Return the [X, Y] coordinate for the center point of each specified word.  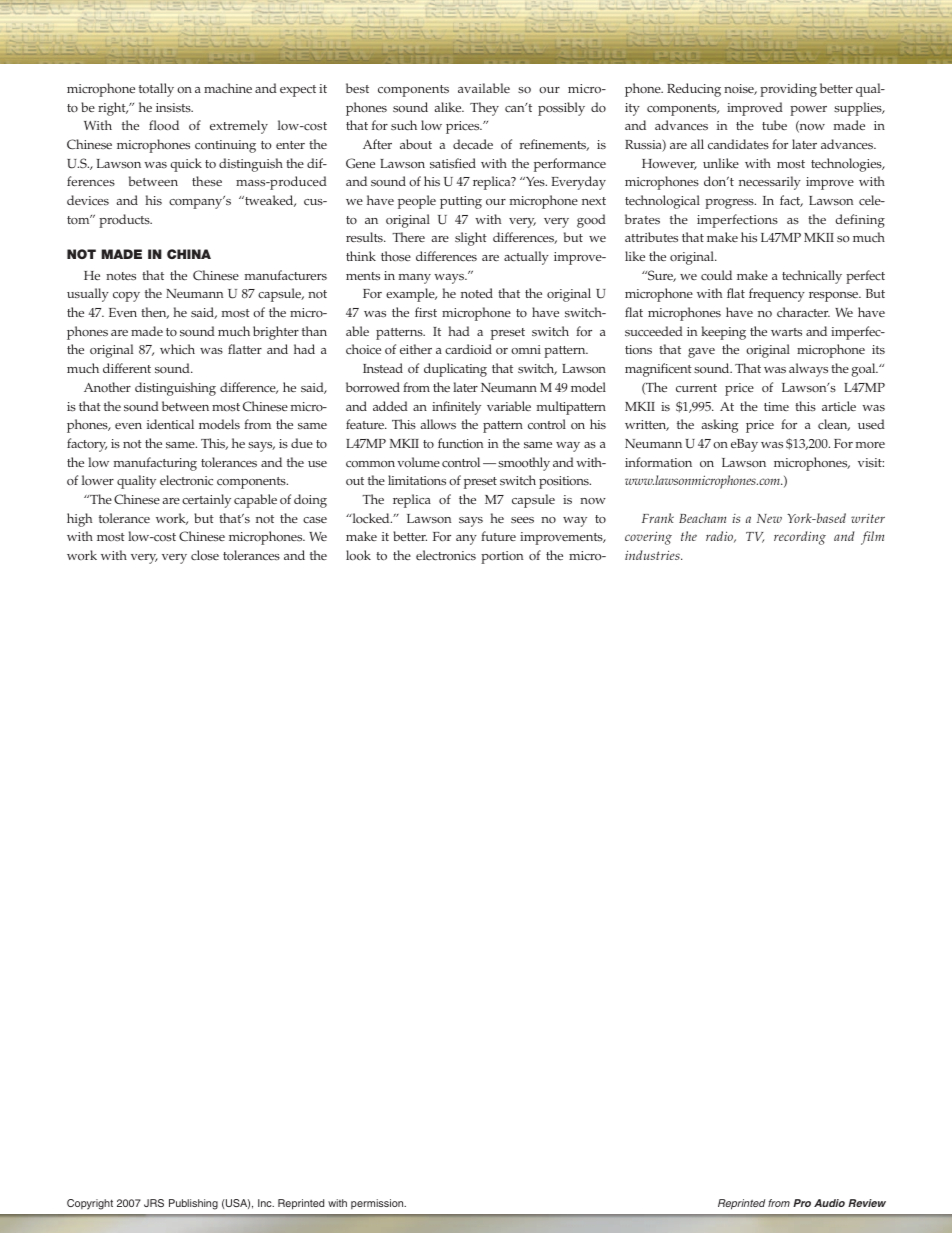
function [460, 443]
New [769, 518]
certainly [206, 501]
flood [164, 125]
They [484, 109]
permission [378, 1204]
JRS [154, 1203]
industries [653, 555]
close [205, 555]
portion [502, 557]
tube [774, 125]
